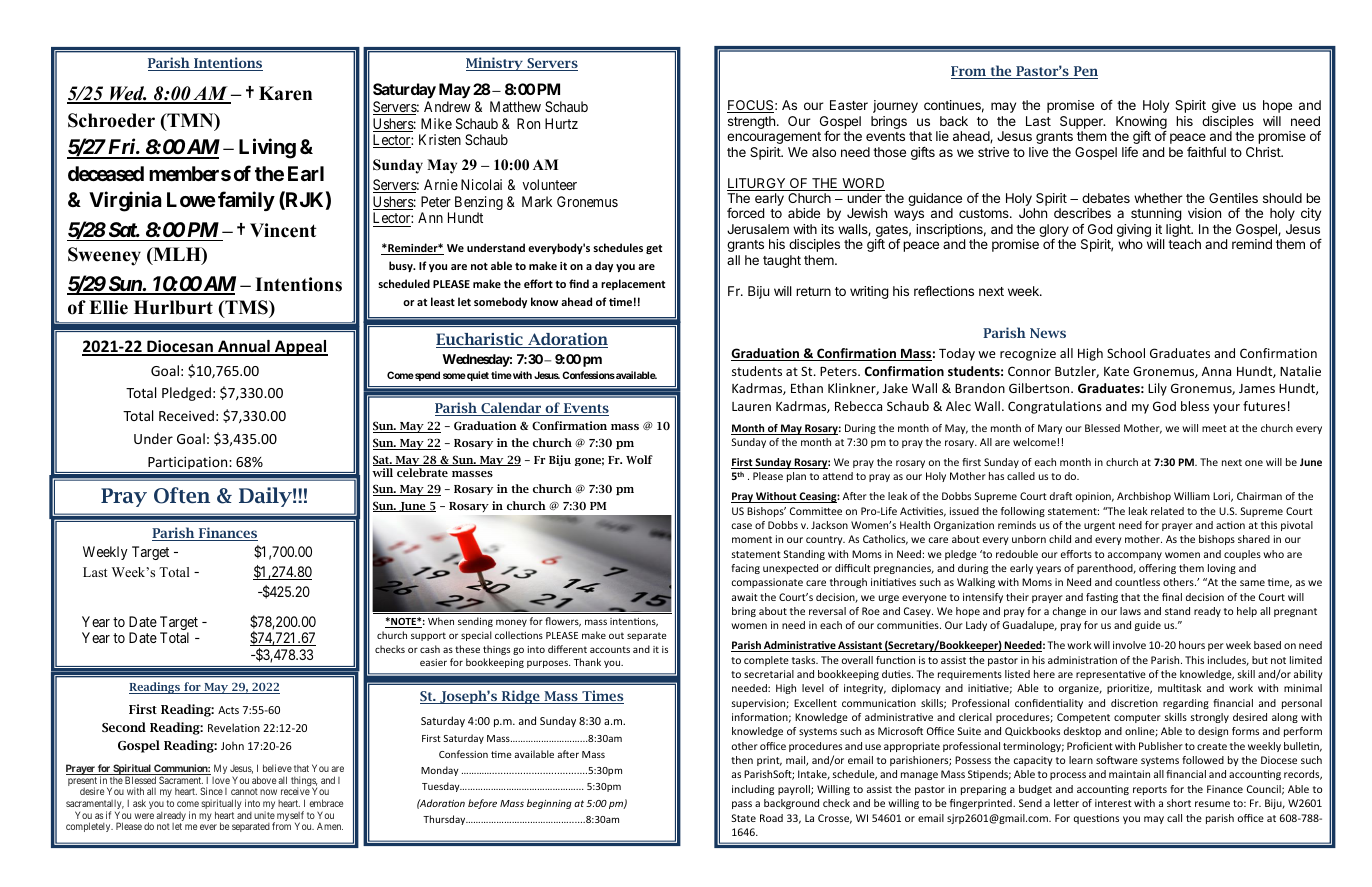 The image size is (1372, 887). Describe the element at coordinates (745, 569) in the screenshot. I see `facing` at that location.
